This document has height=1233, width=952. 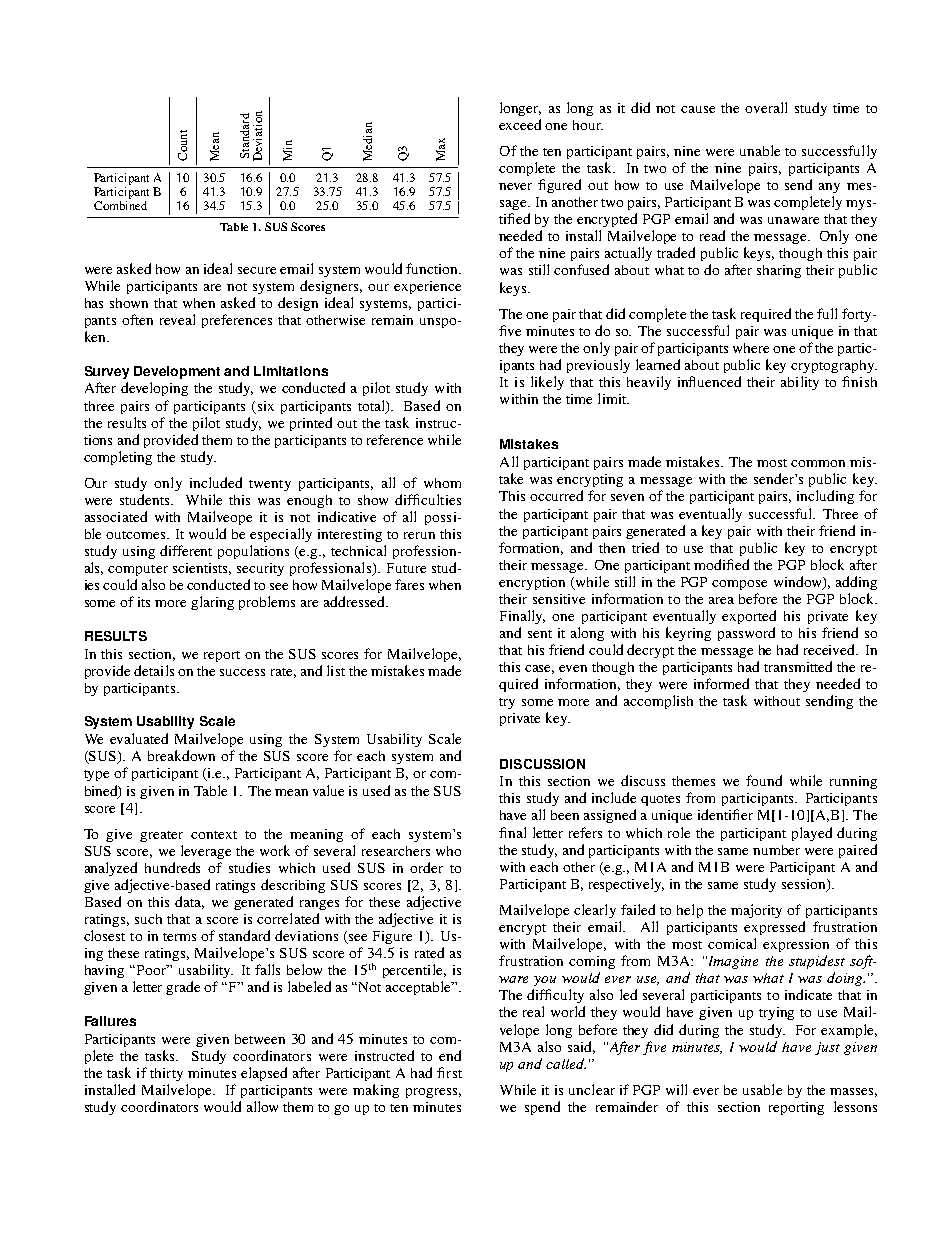 I want to click on exported, so click(x=749, y=617).
